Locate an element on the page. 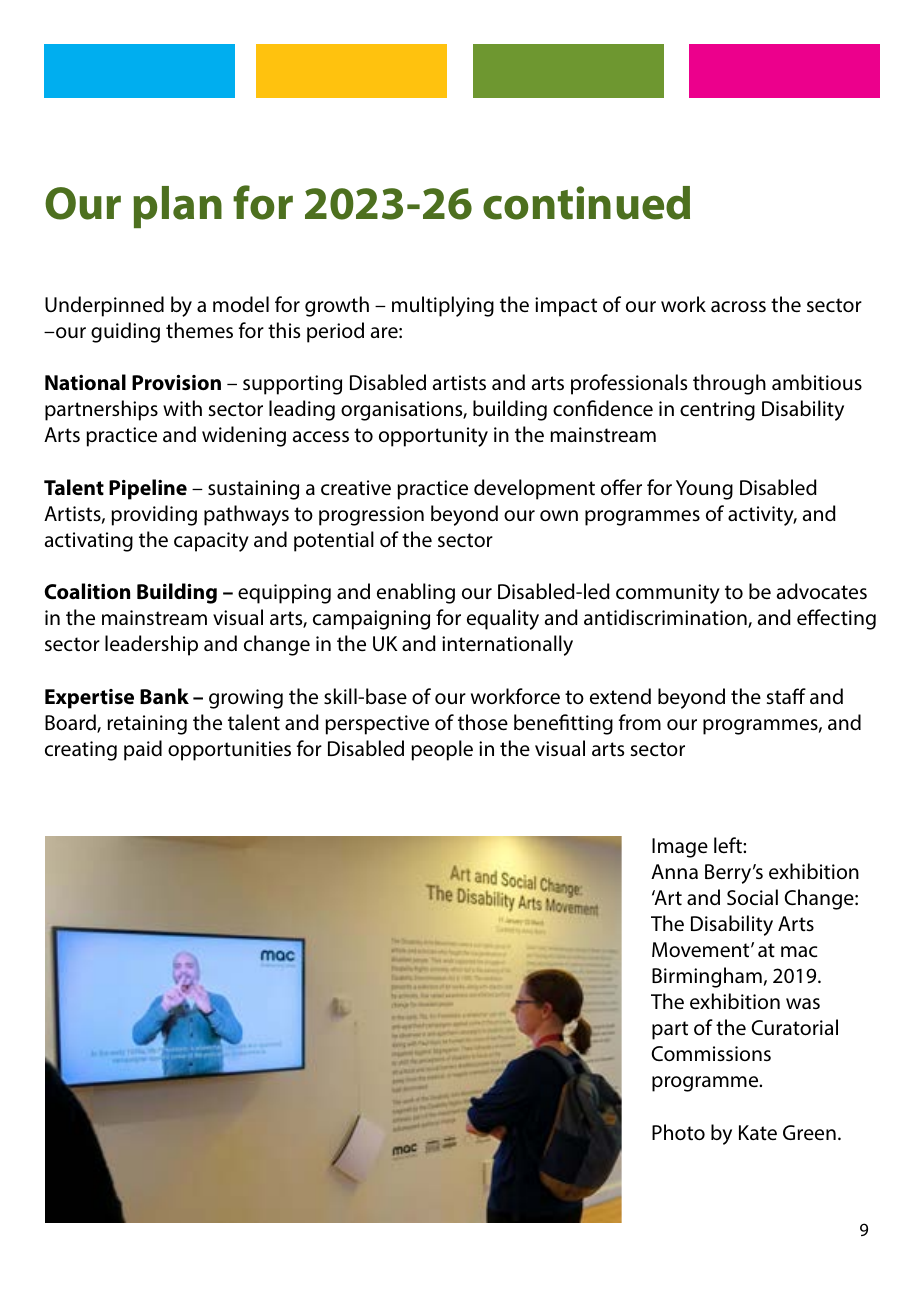  opportunity is located at coordinates (433, 437).
